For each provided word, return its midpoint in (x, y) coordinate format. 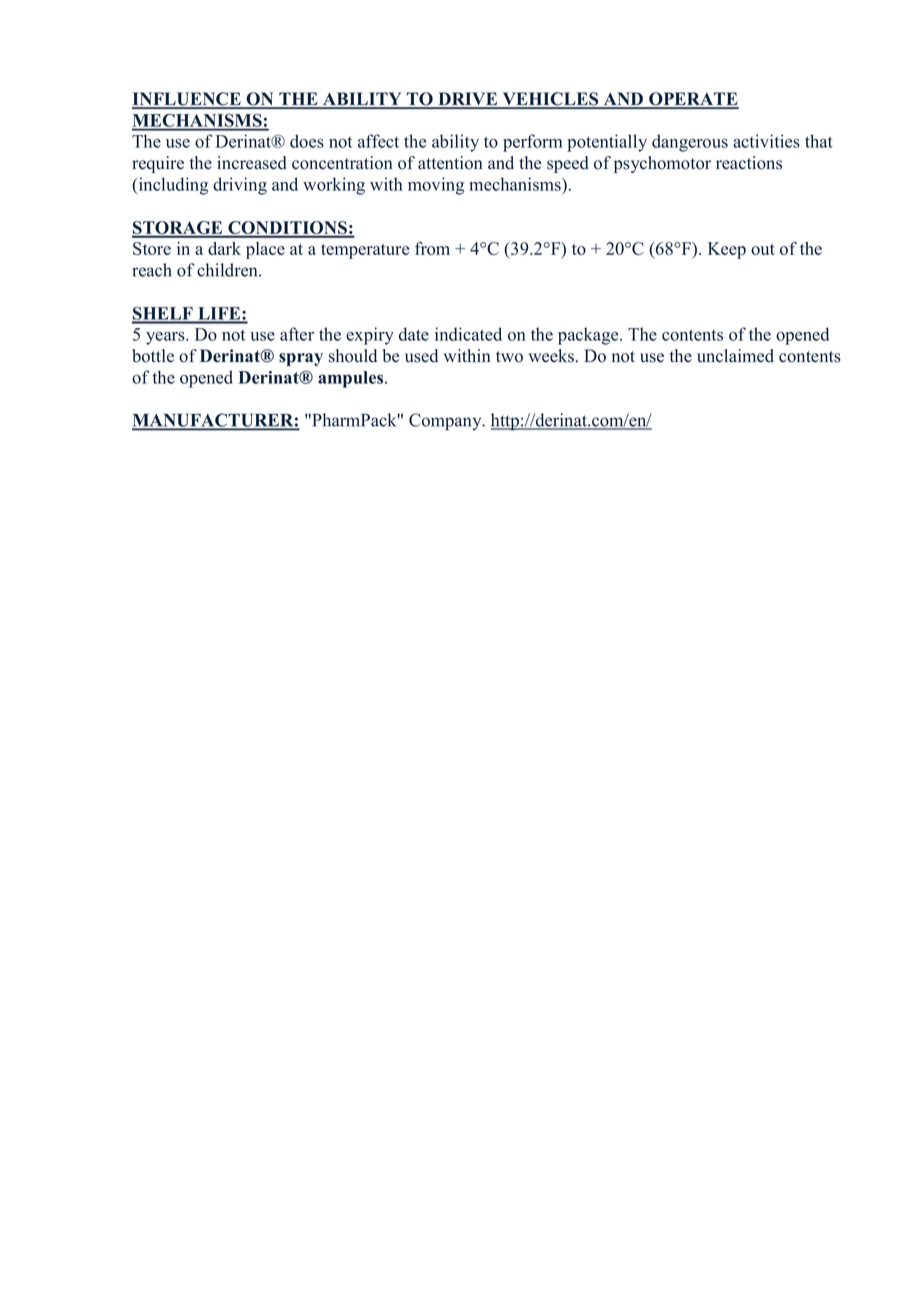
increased (252, 163)
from (432, 248)
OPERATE (693, 100)
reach (152, 270)
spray (301, 359)
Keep (727, 250)
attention (450, 163)
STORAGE (178, 229)
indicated (468, 334)
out (763, 249)
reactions (749, 163)
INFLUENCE (187, 100)
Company (446, 422)
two (509, 357)
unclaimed (735, 356)
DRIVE (468, 100)
